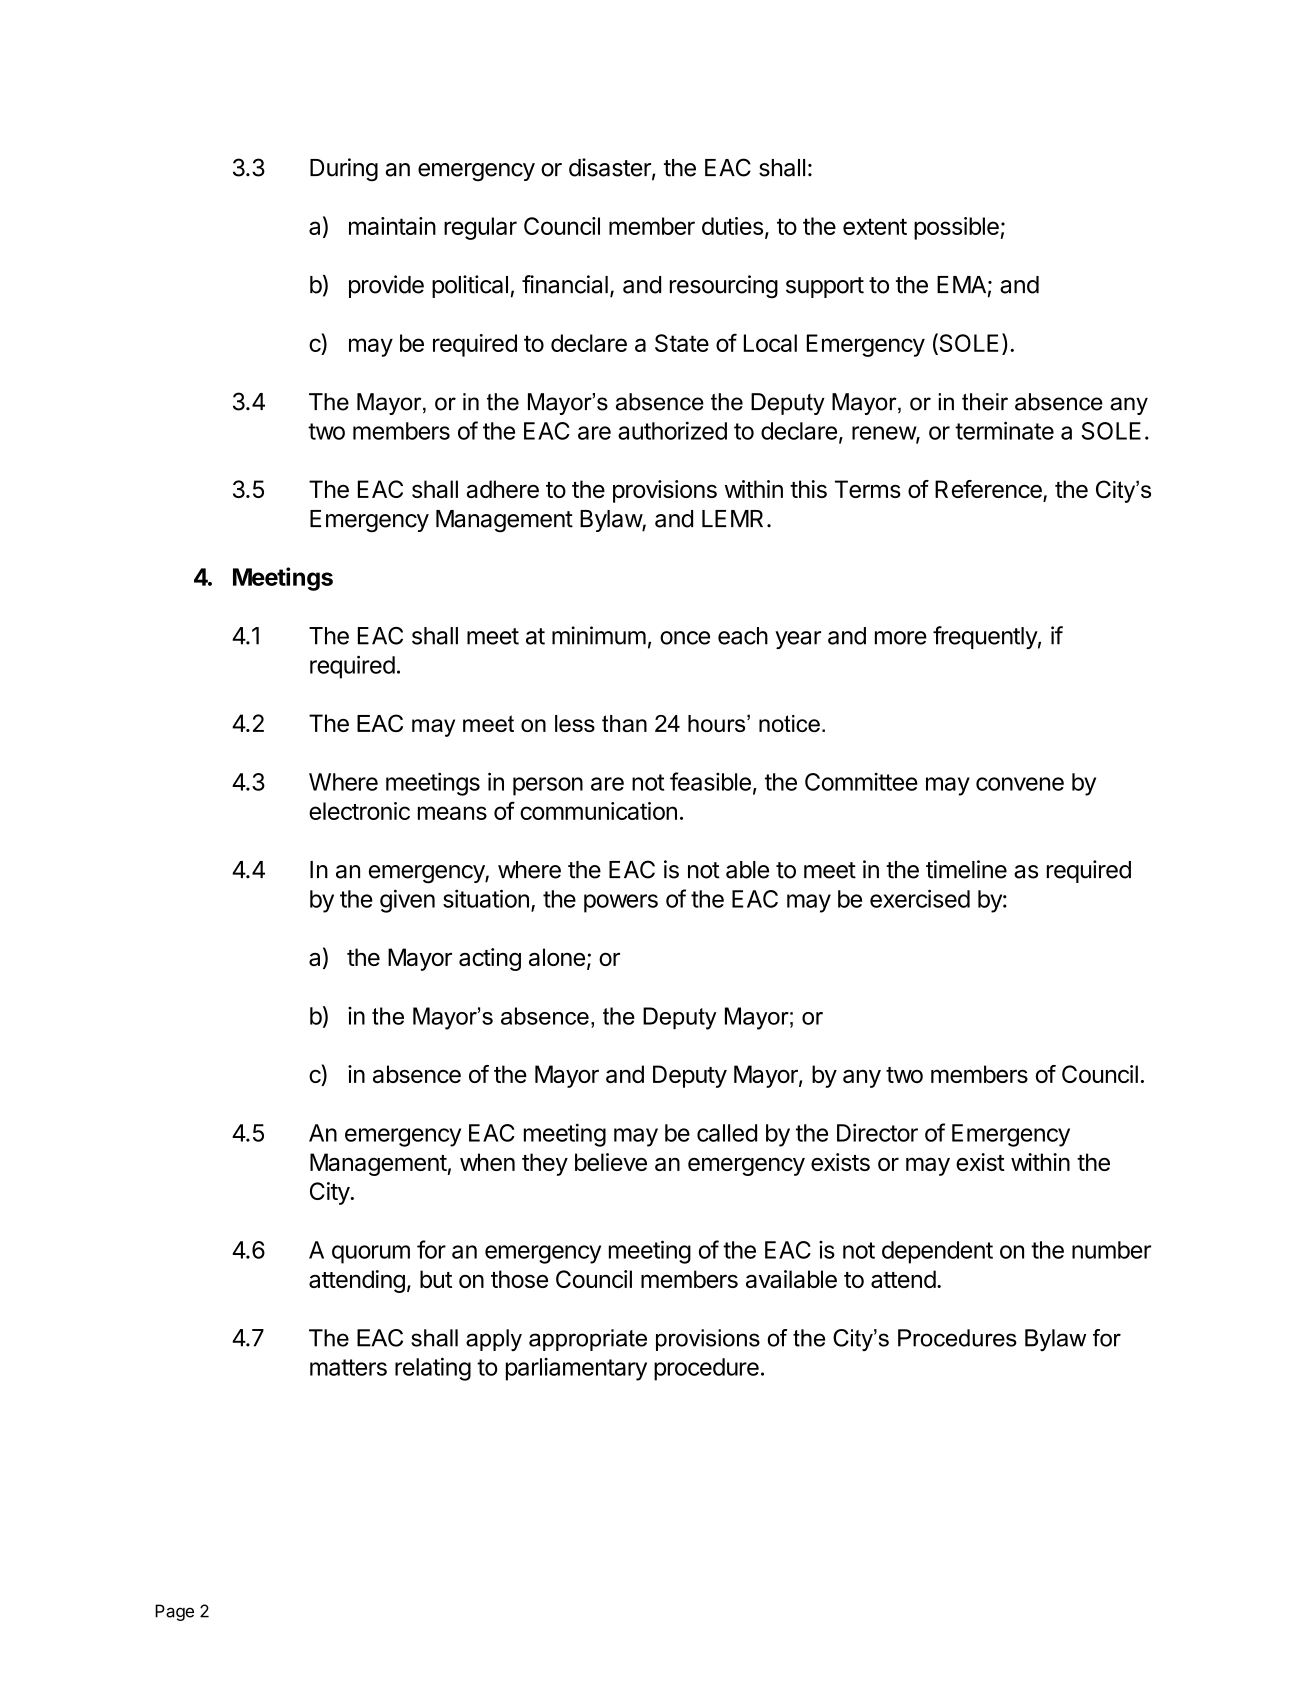 The image size is (1311, 1697). I want to click on authorized, so click(672, 430).
